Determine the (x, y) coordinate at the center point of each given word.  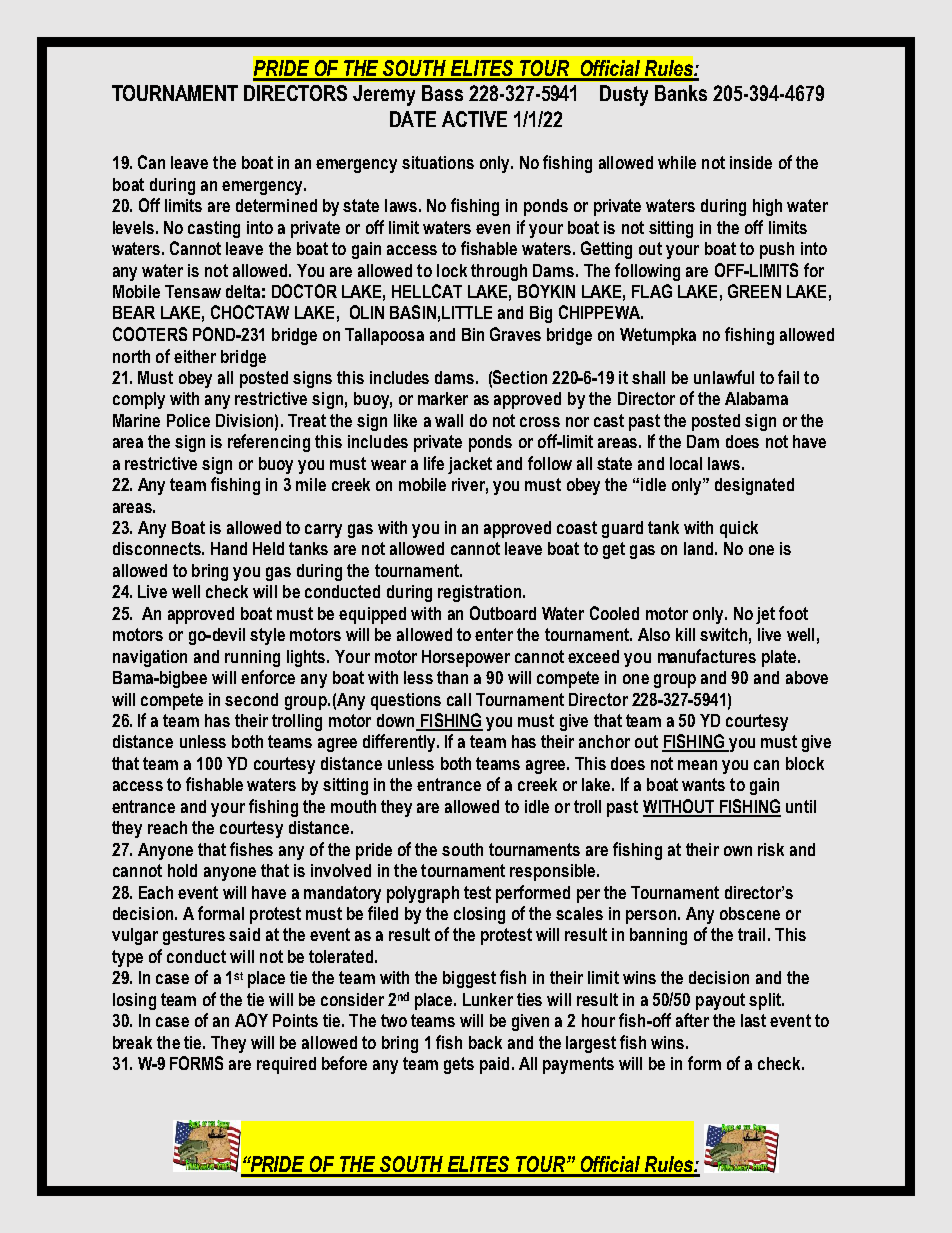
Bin (473, 334)
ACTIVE (474, 119)
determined (276, 205)
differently (400, 743)
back (485, 1042)
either (195, 356)
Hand (229, 548)
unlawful (724, 377)
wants (703, 784)
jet (765, 615)
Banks (681, 93)
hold (182, 870)
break (132, 1042)
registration (479, 593)
